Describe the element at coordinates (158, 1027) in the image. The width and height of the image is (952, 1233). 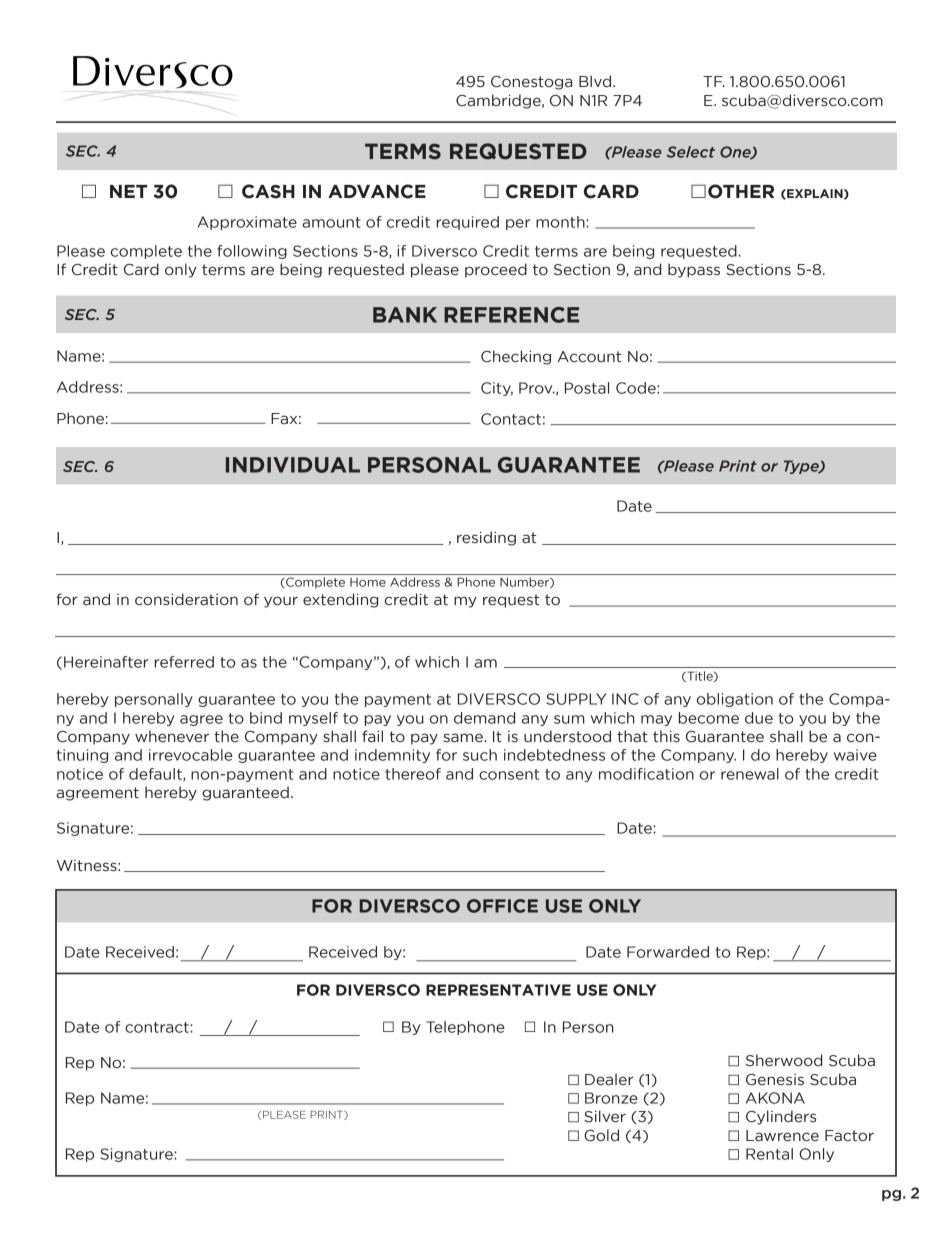
I see `contract` at that location.
